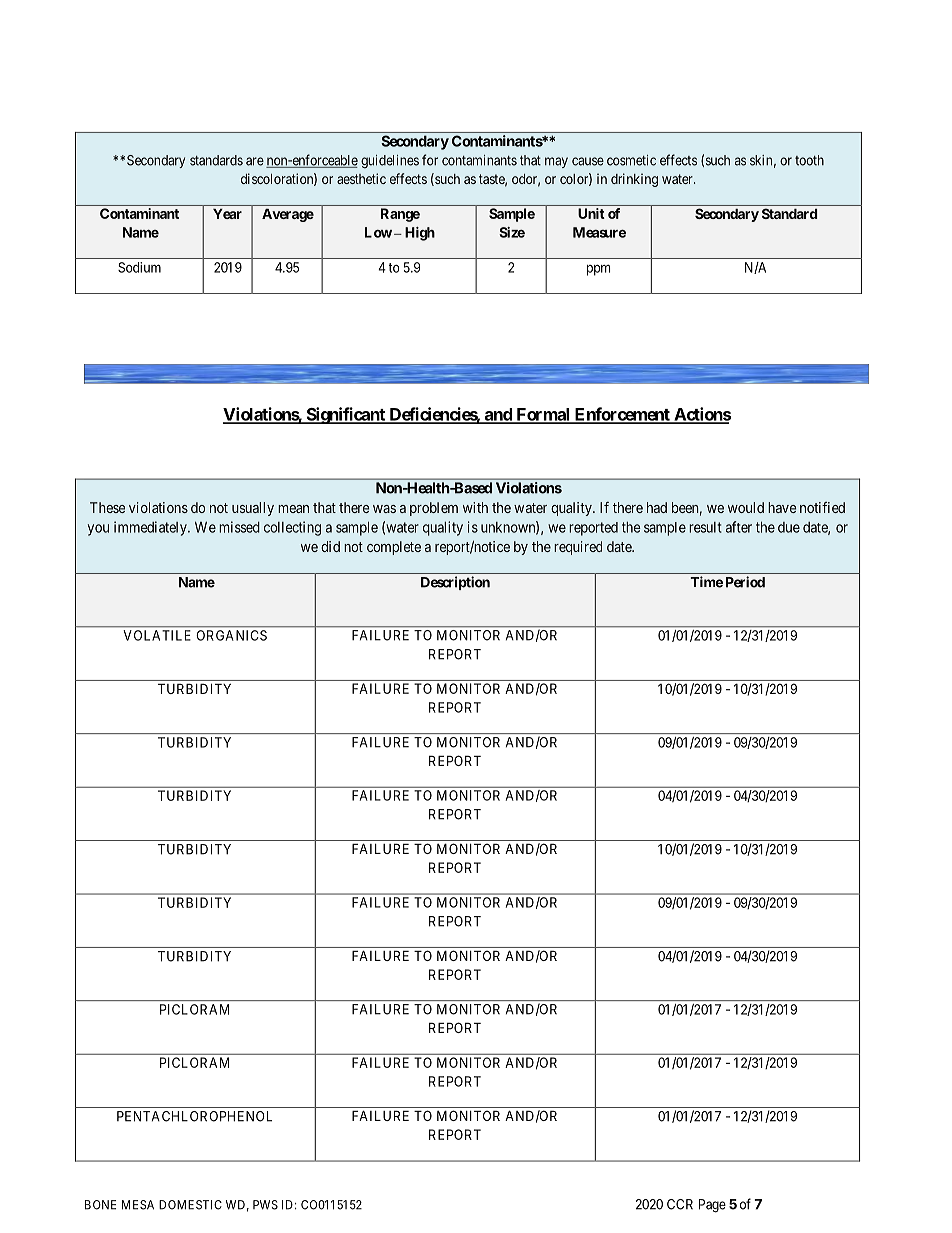 The height and width of the page is (1233, 952). What do you see at coordinates (745, 582) in the page?
I see `Period` at bounding box center [745, 582].
